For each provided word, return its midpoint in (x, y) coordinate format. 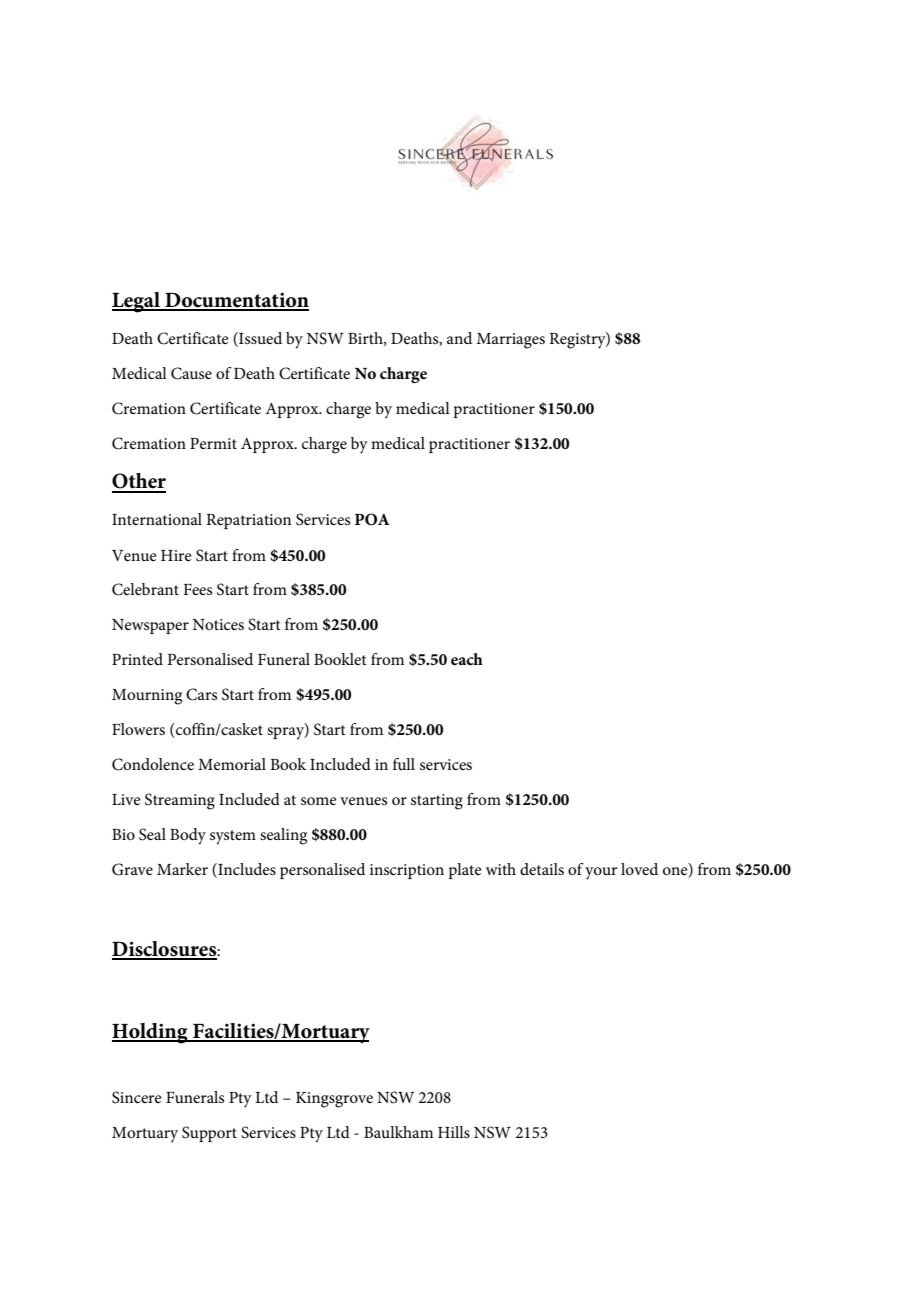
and (459, 338)
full (404, 764)
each (467, 659)
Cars (201, 694)
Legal (137, 302)
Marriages (511, 341)
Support (209, 1134)
